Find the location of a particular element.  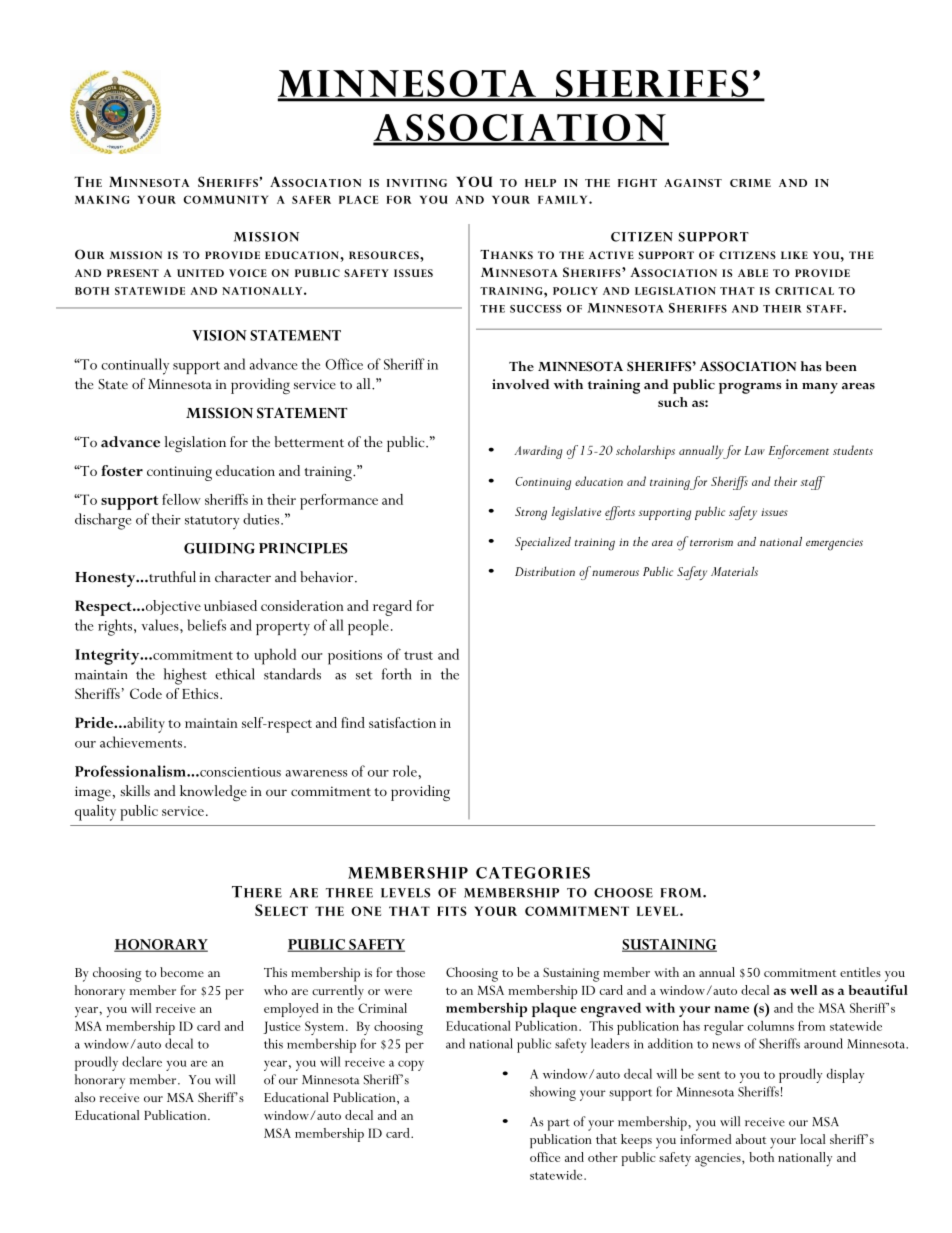

Awarding is located at coordinates (538, 452).
